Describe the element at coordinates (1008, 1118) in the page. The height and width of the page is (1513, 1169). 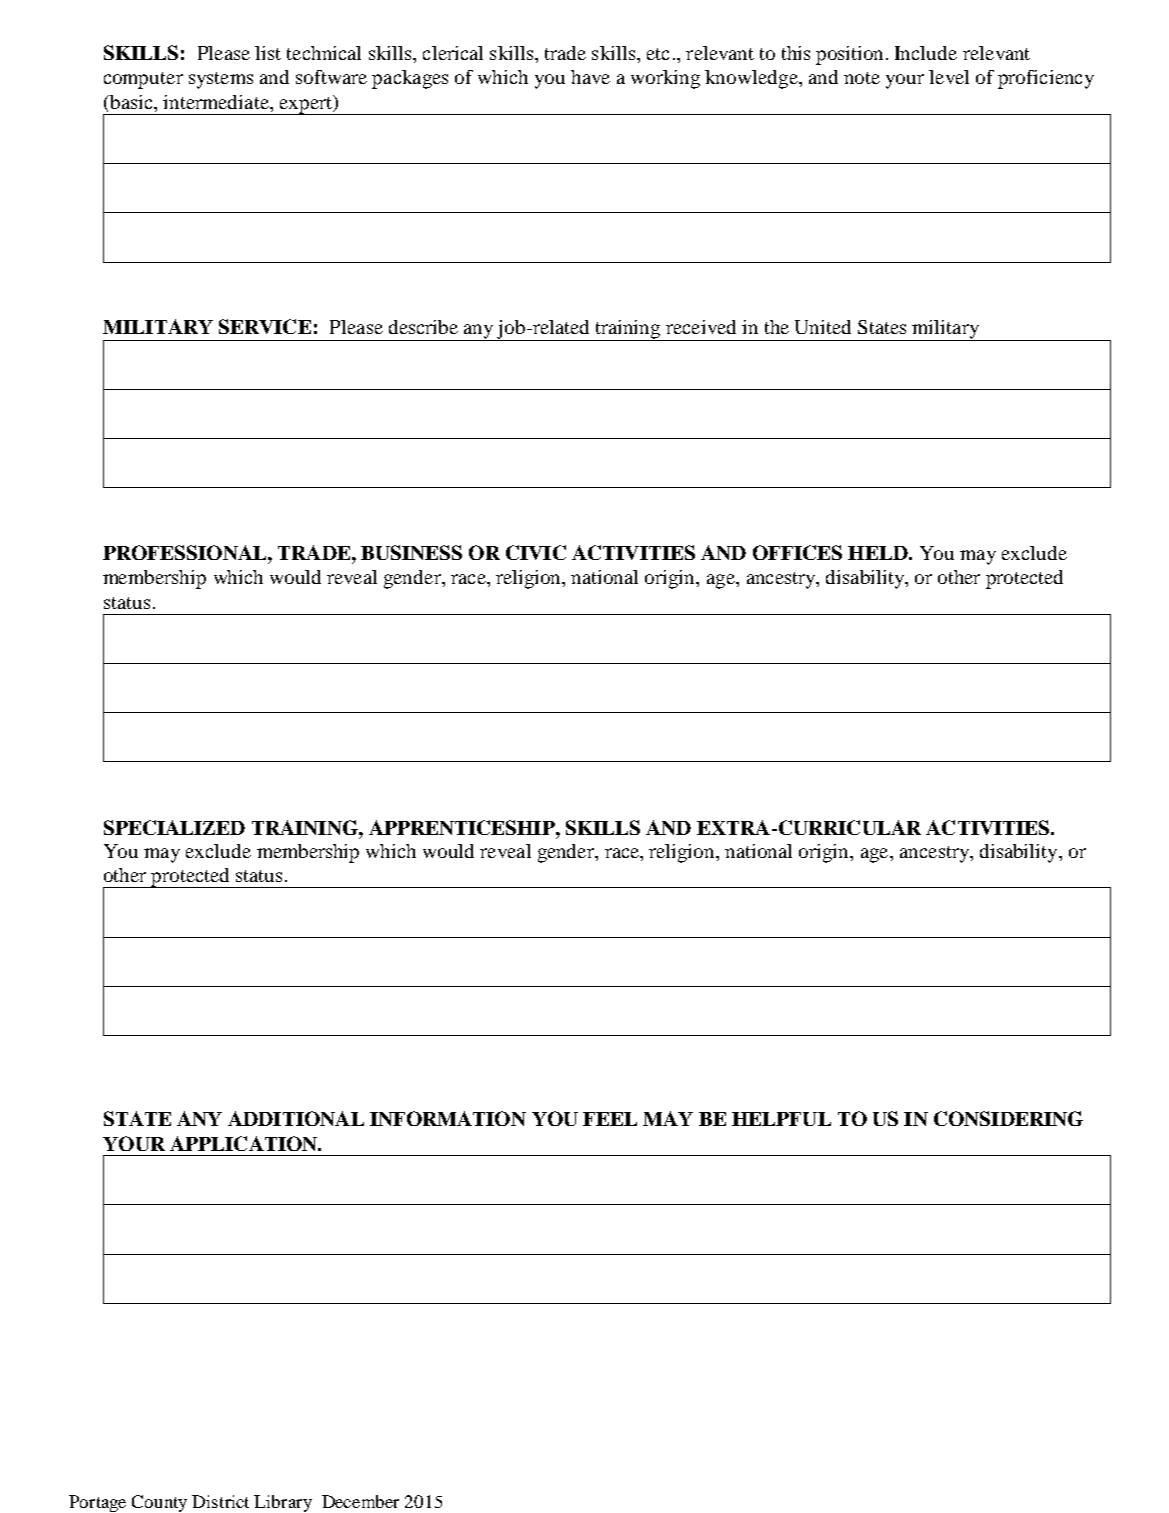
I see `CONSIDERING` at that location.
